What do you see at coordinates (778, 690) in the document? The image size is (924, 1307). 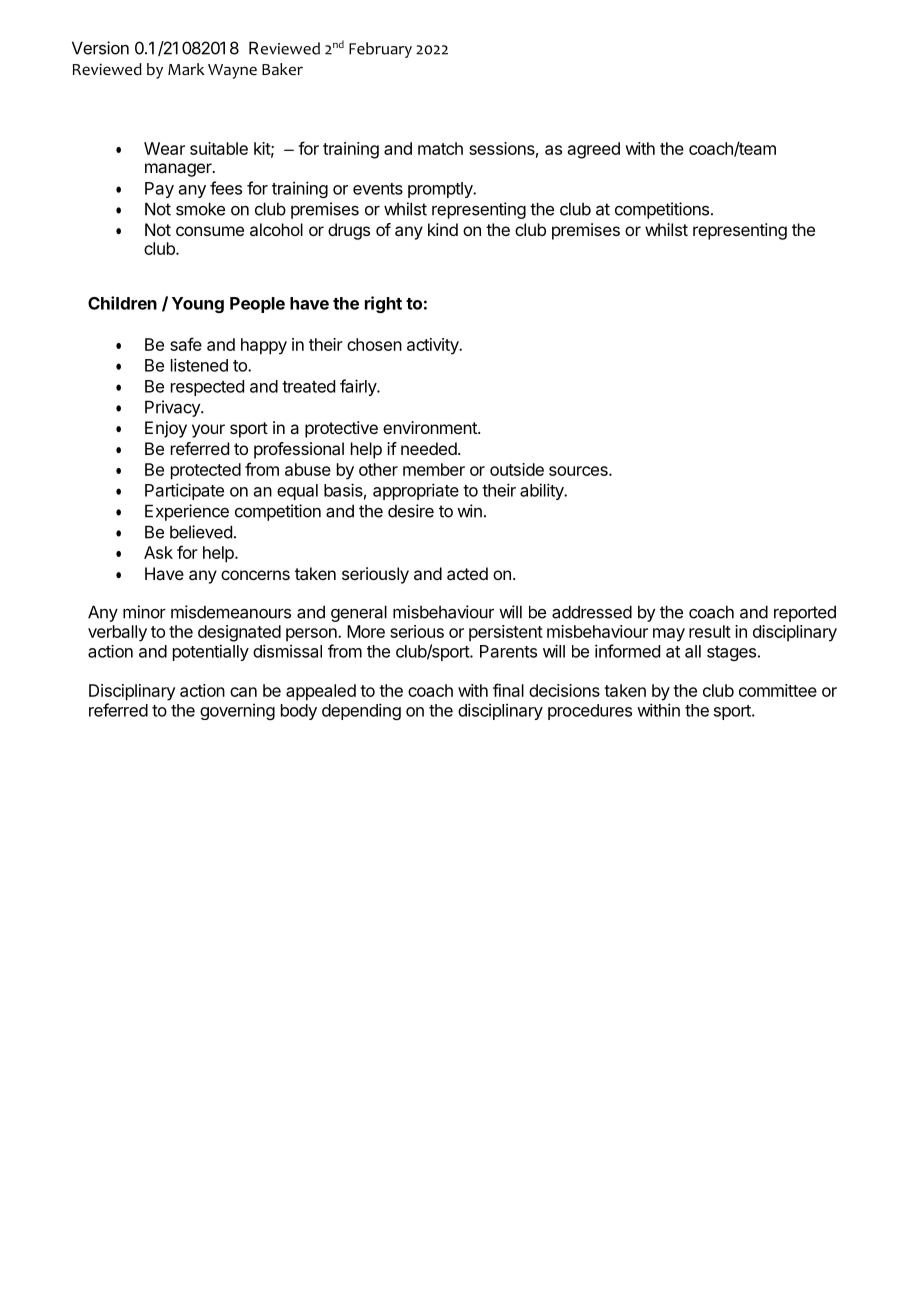 I see `committee` at bounding box center [778, 690].
